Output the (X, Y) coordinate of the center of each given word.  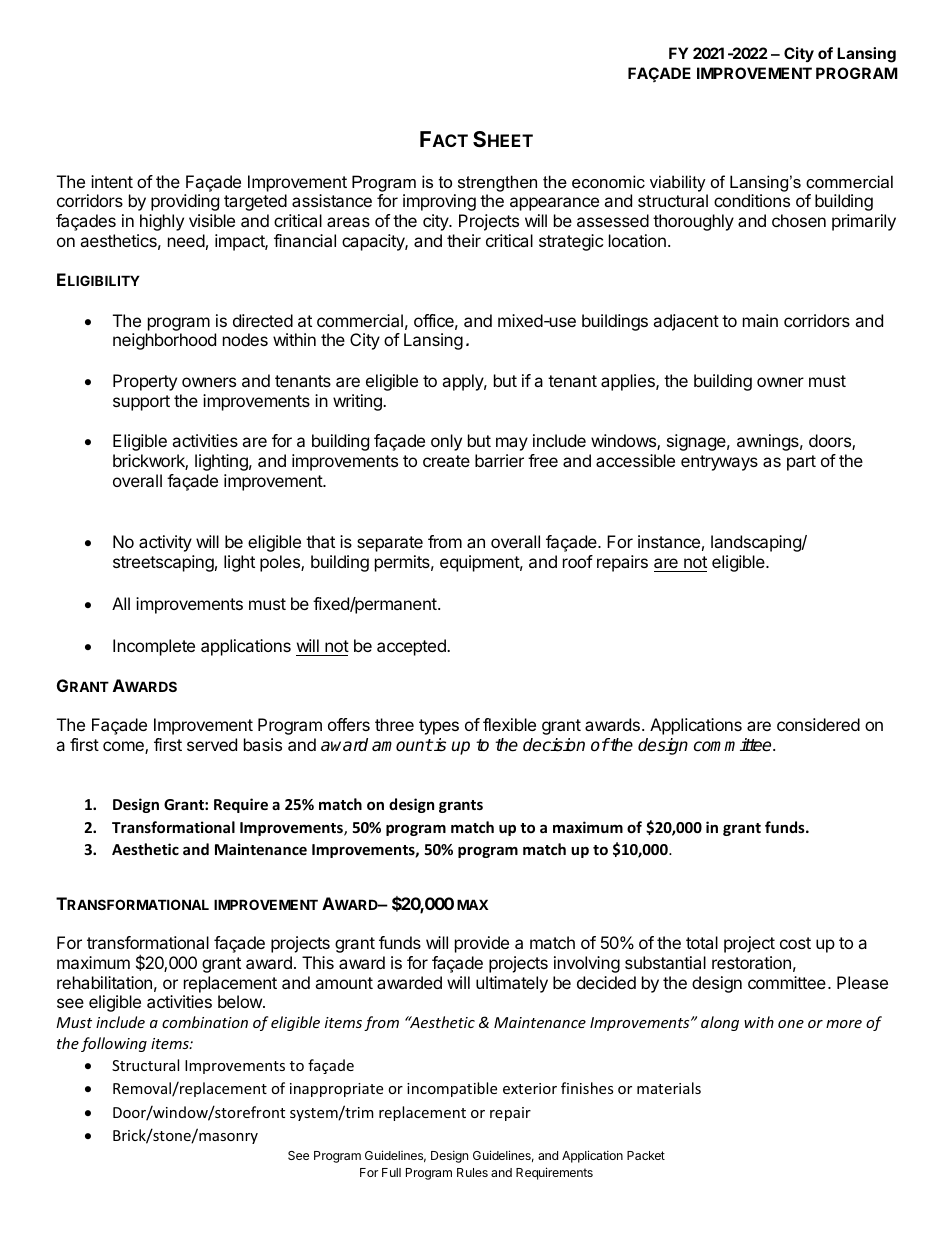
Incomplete (154, 647)
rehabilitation (104, 982)
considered (818, 724)
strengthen (497, 183)
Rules (472, 1172)
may (512, 444)
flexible (509, 724)
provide (482, 944)
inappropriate (336, 1090)
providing (185, 202)
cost (795, 943)
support (141, 403)
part (801, 463)
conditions (752, 200)
